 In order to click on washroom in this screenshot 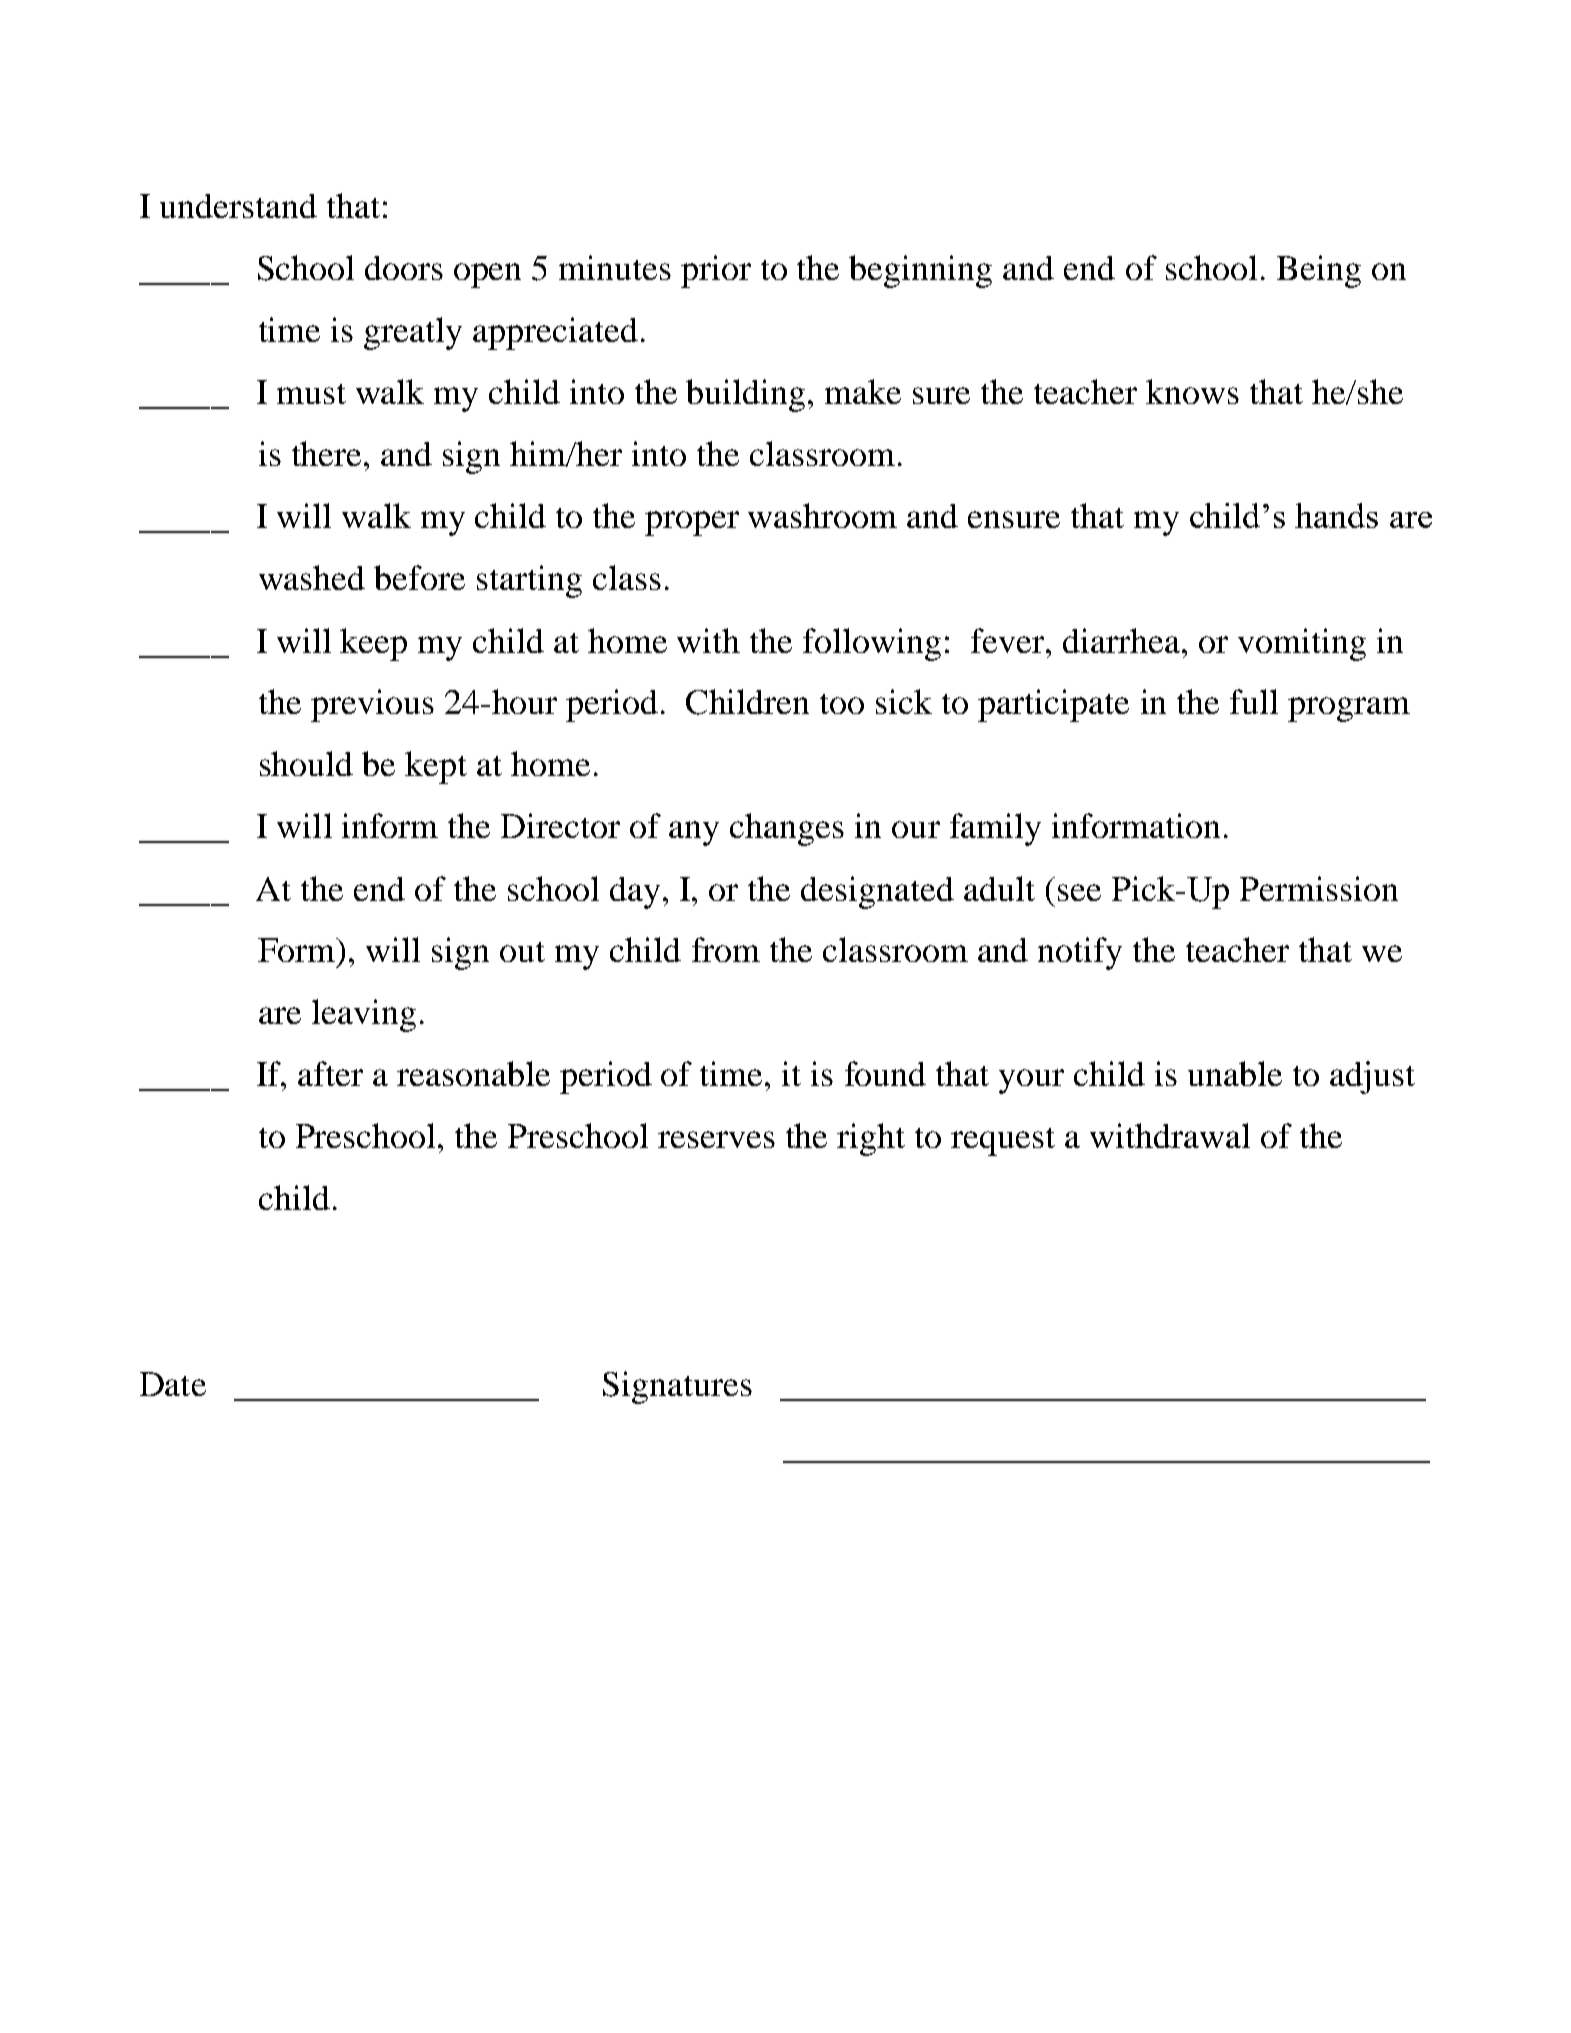, I will do `click(822, 515)`.
